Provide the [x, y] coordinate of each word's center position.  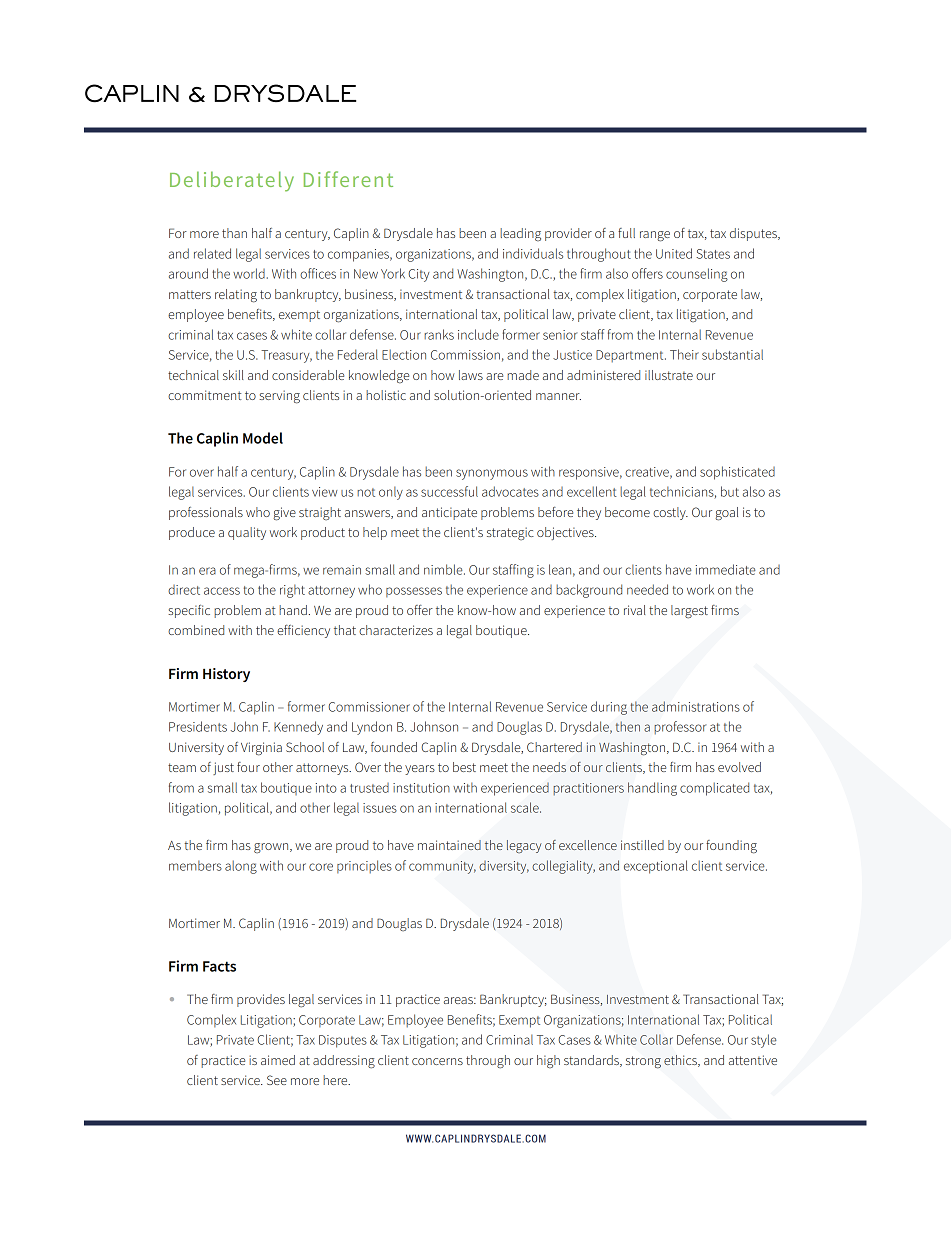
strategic [510, 534]
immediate [726, 569]
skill [233, 375]
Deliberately [232, 181]
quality [247, 533]
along [241, 867]
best [464, 767]
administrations [696, 706]
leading [520, 234]
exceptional [656, 867]
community [442, 867]
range [655, 236]
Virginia [261, 749]
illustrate [669, 375]
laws [471, 375]
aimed [278, 1060]
